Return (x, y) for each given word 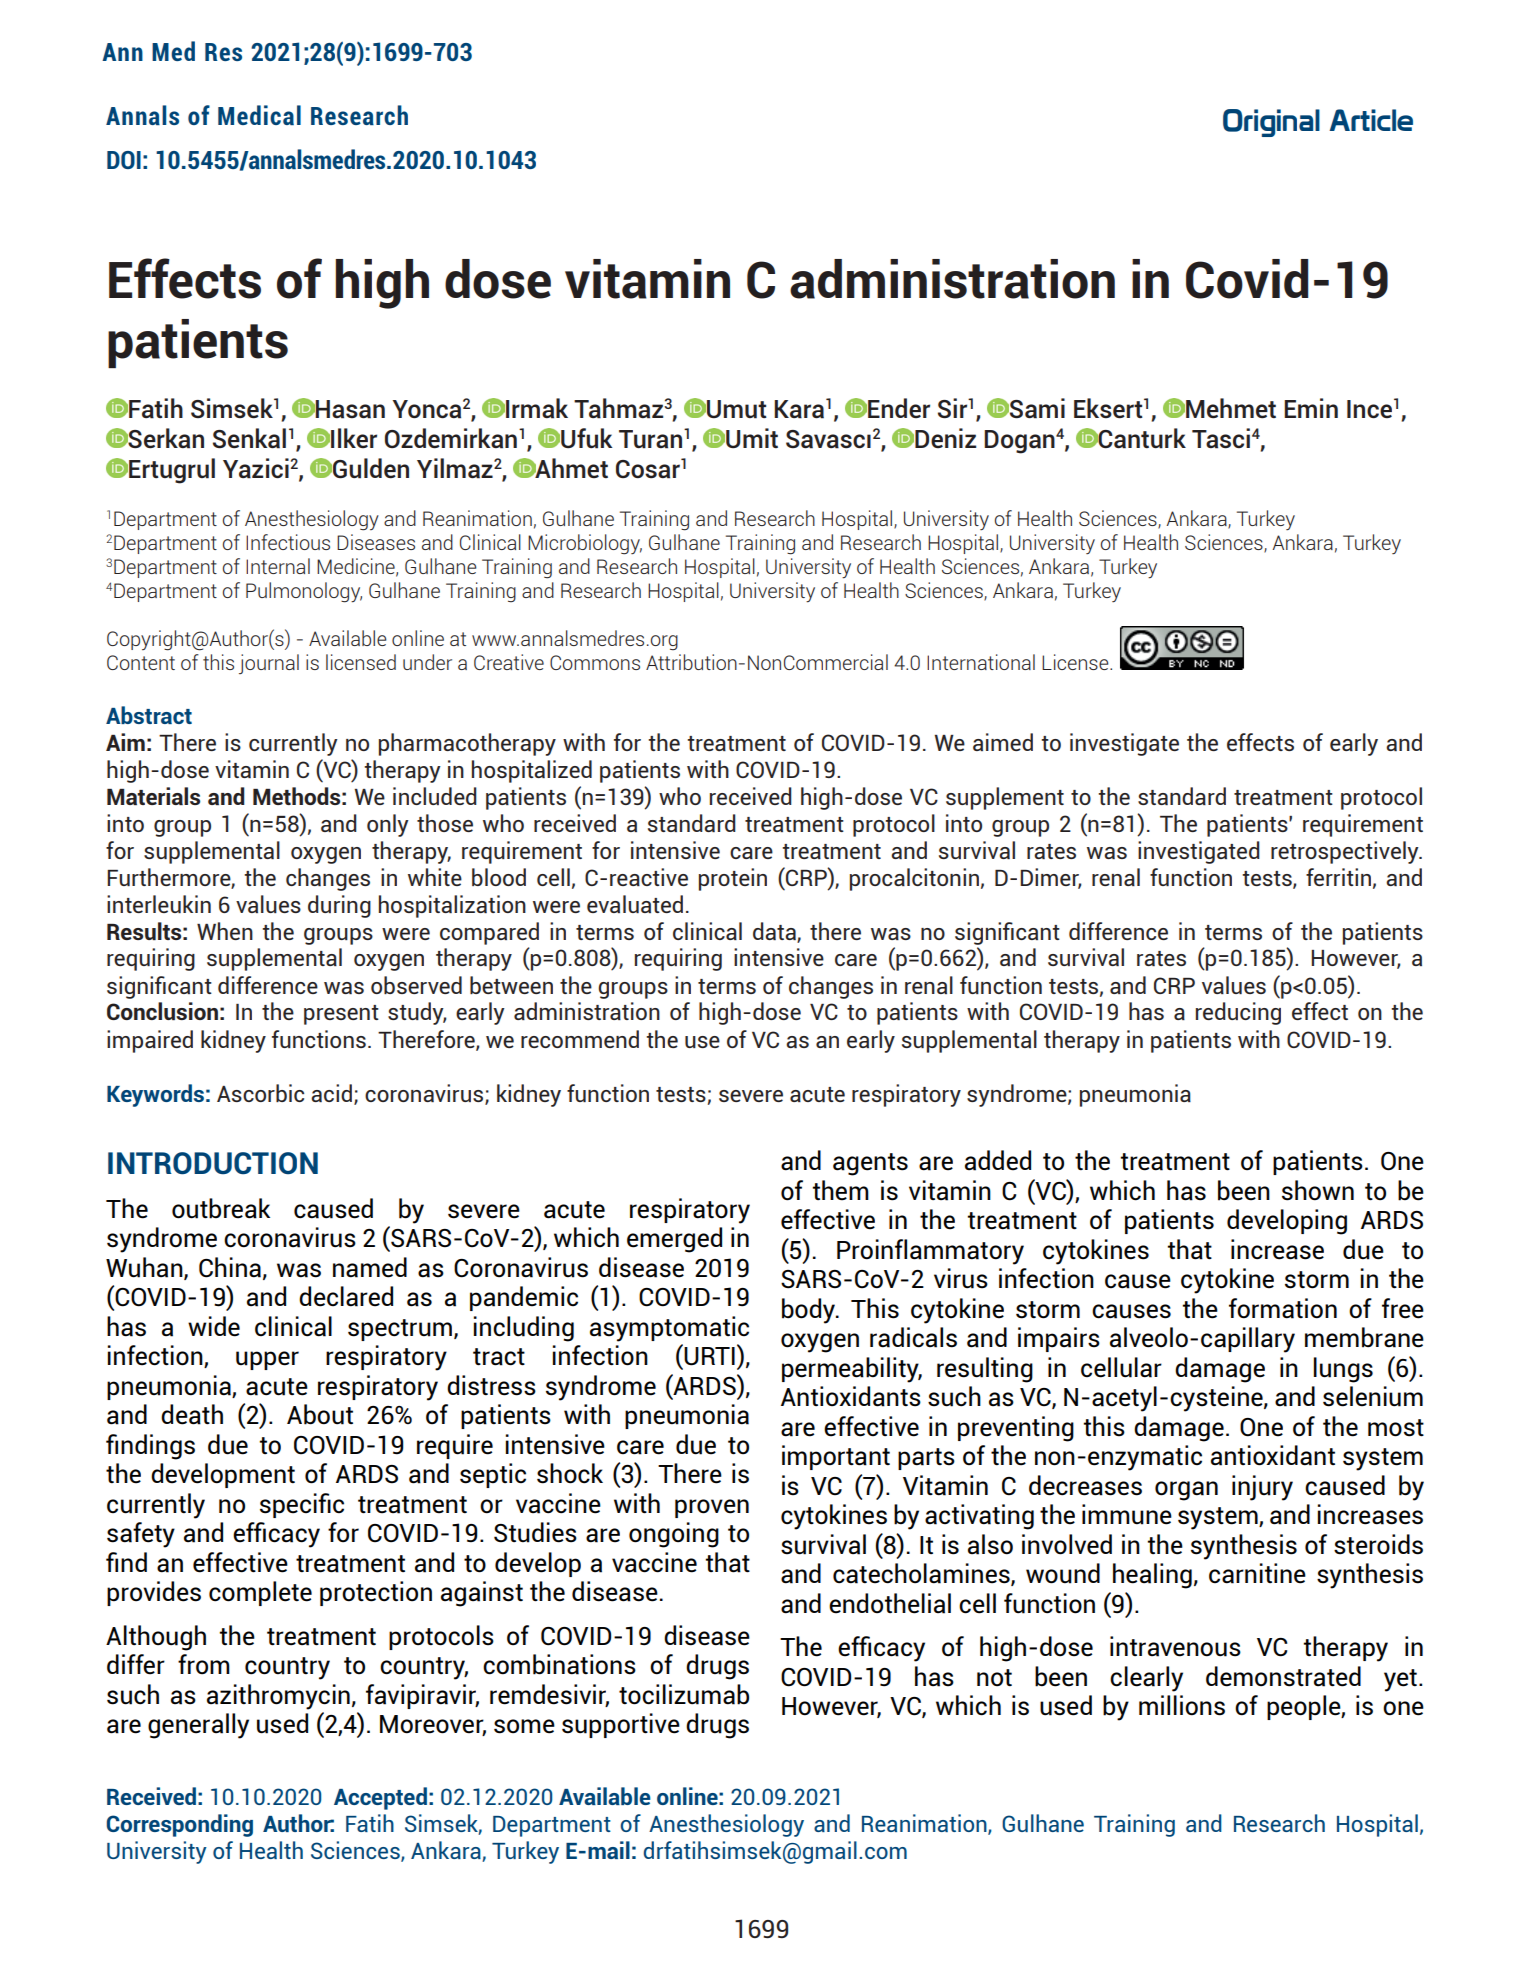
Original (1271, 123)
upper (267, 1360)
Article (1371, 120)
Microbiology (585, 544)
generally (198, 1726)
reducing (1238, 1013)
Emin (1311, 408)
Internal (278, 566)
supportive (621, 1725)
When (225, 931)
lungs (1343, 1370)
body (810, 1311)
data (775, 932)
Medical (259, 115)
